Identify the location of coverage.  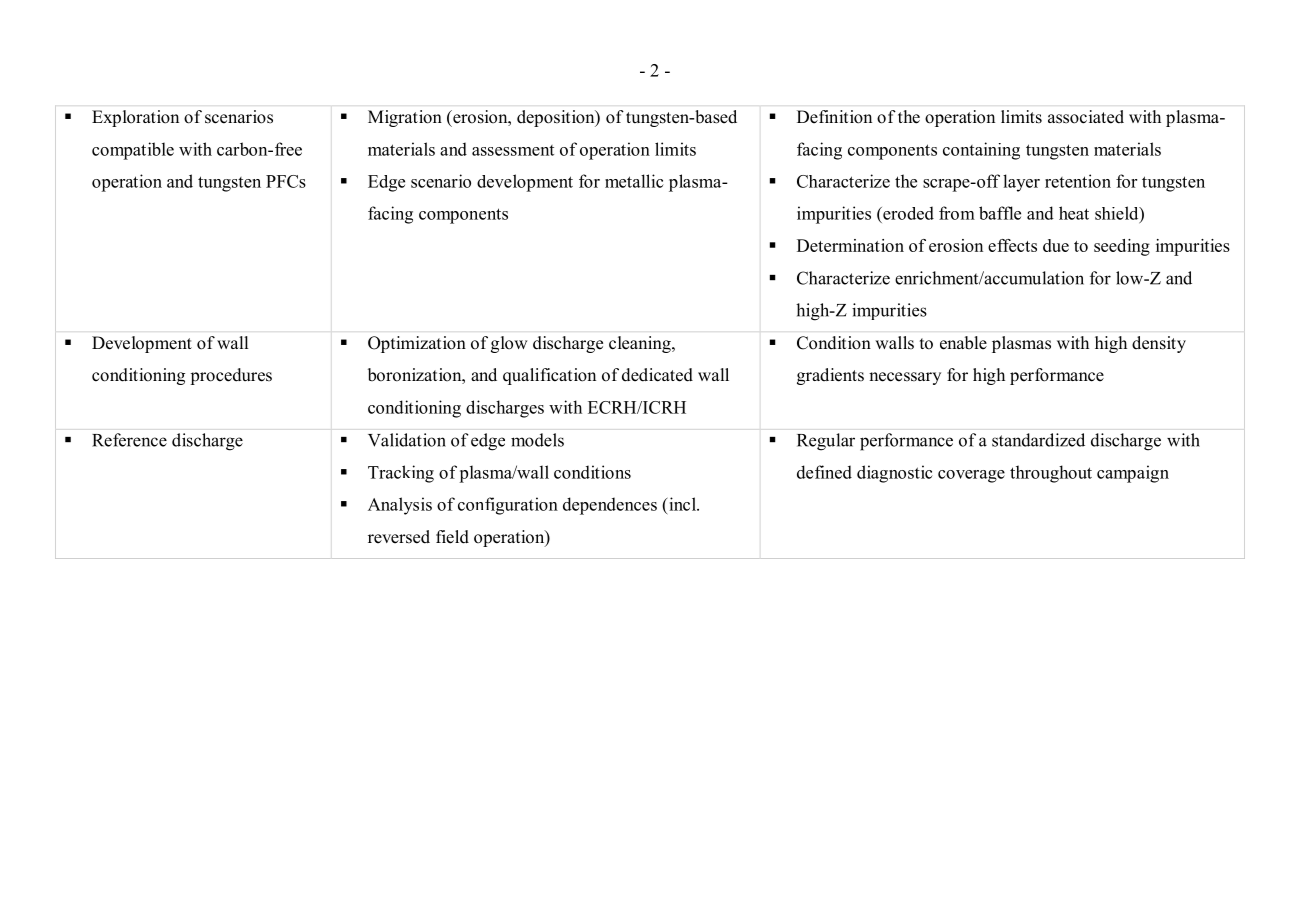
(971, 476).
